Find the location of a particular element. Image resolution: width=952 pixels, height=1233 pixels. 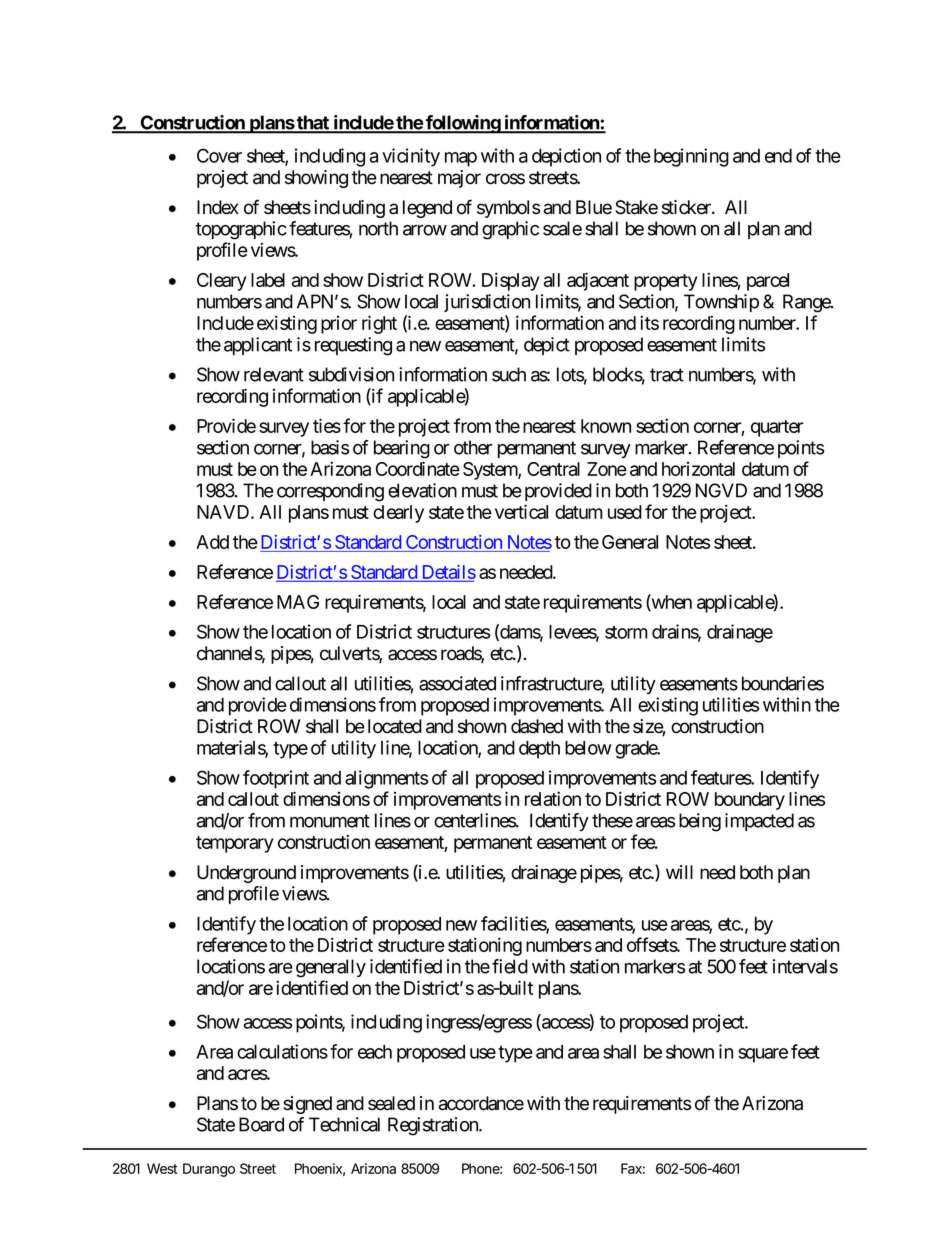

beginning is located at coordinates (691, 157).
